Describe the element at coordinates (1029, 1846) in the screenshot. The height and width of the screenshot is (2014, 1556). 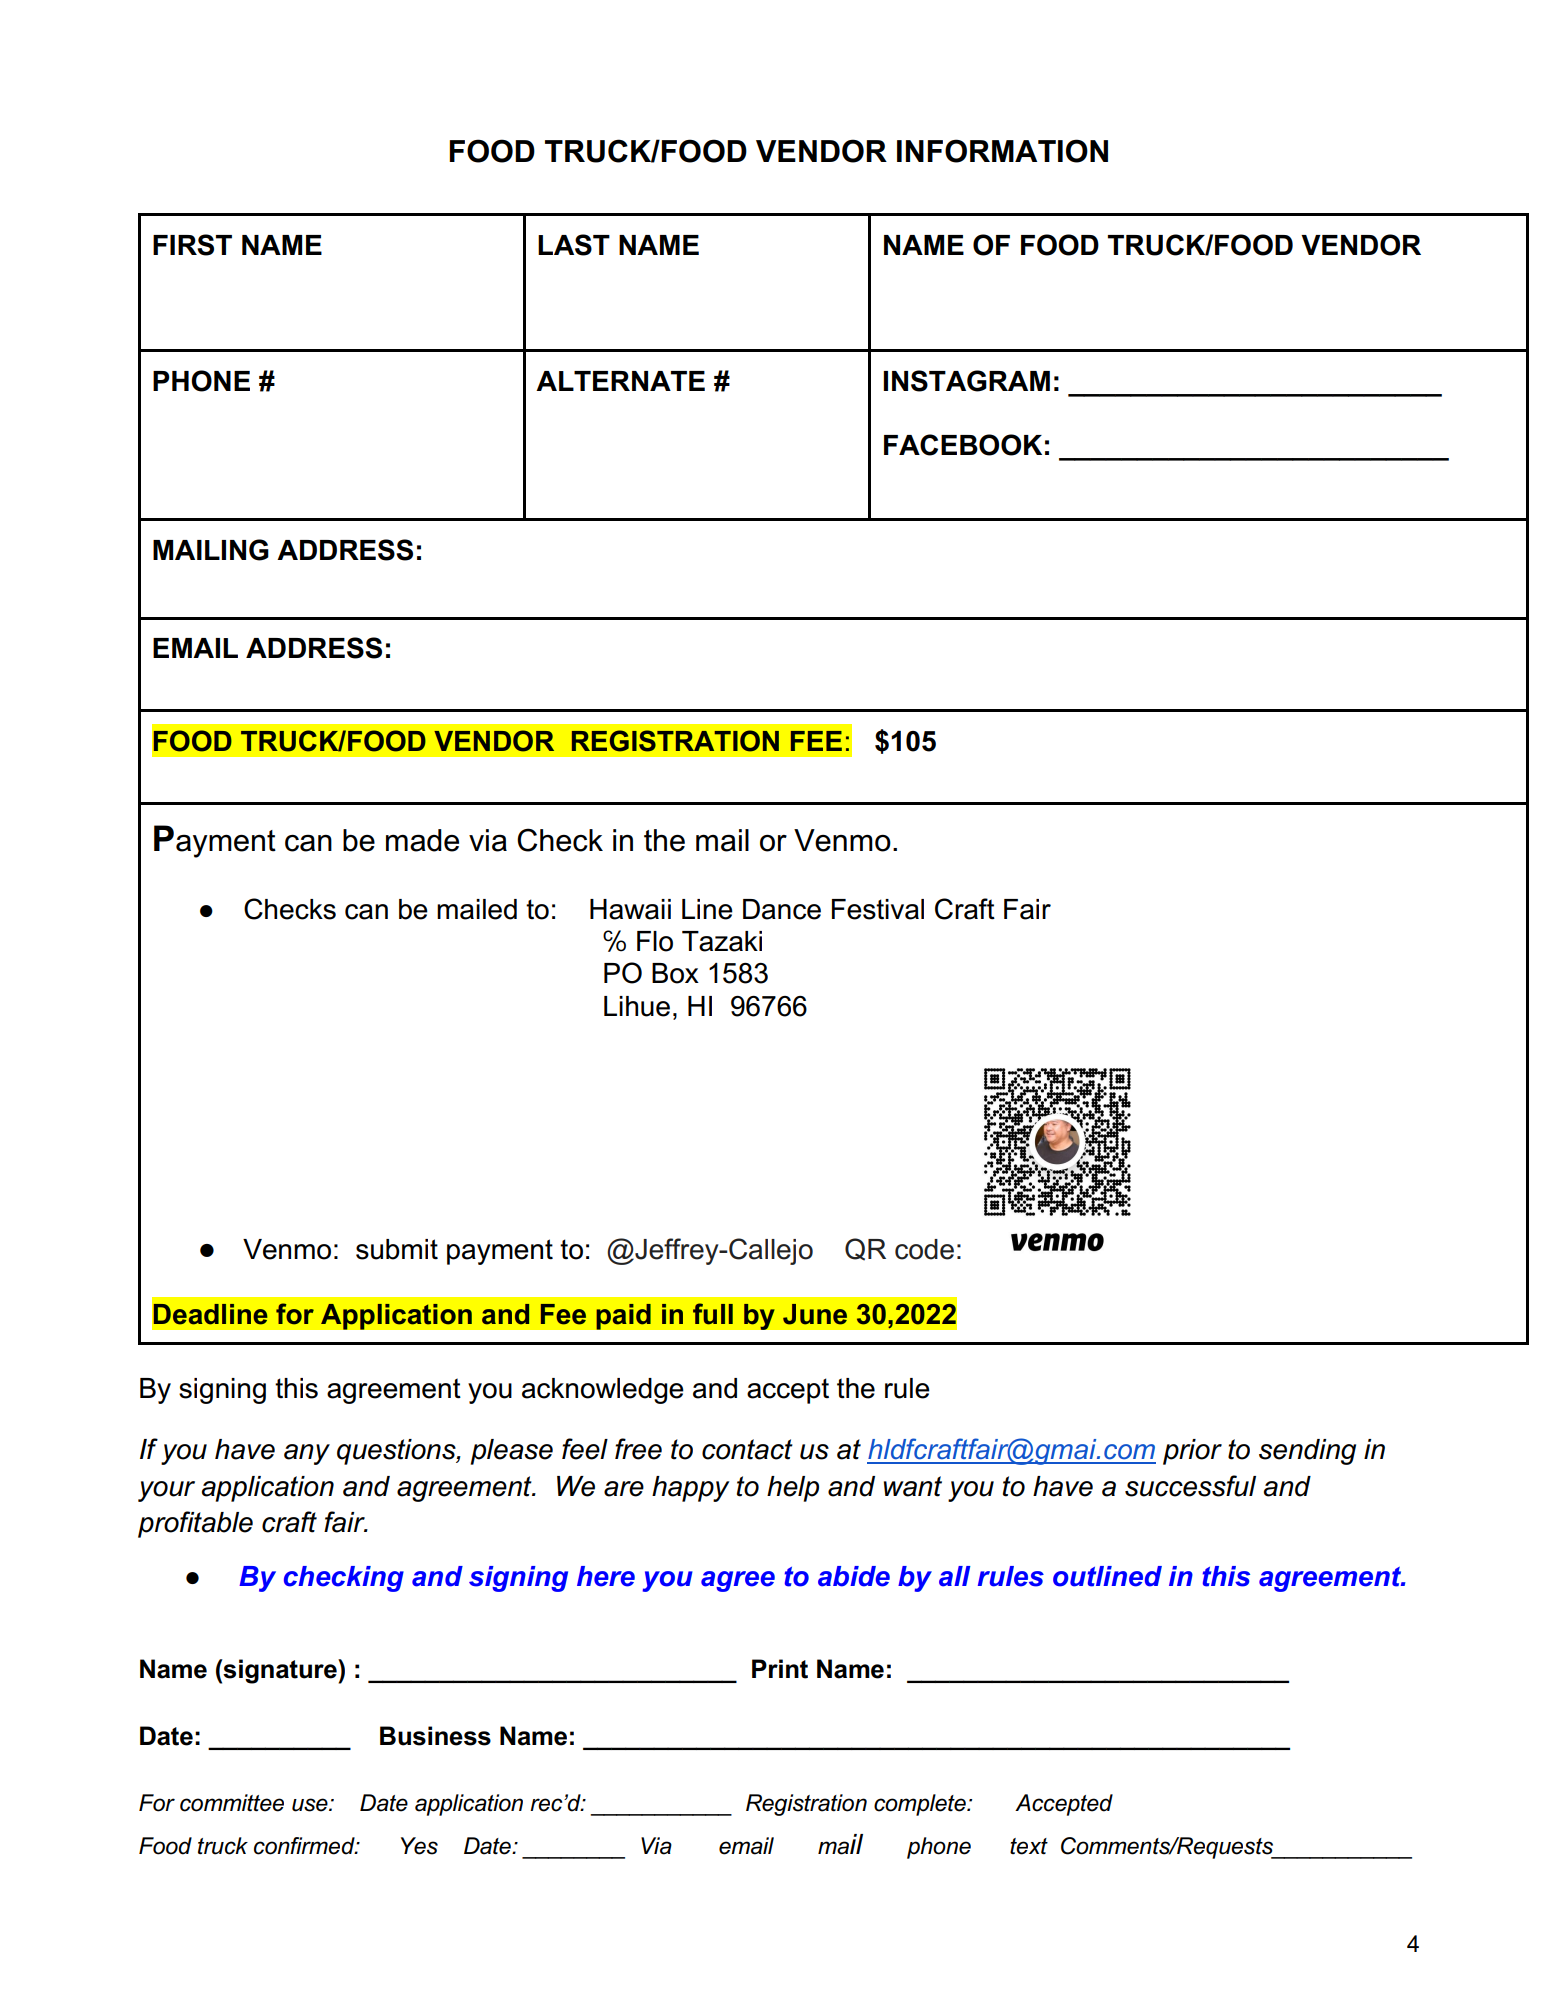
I see `text` at that location.
